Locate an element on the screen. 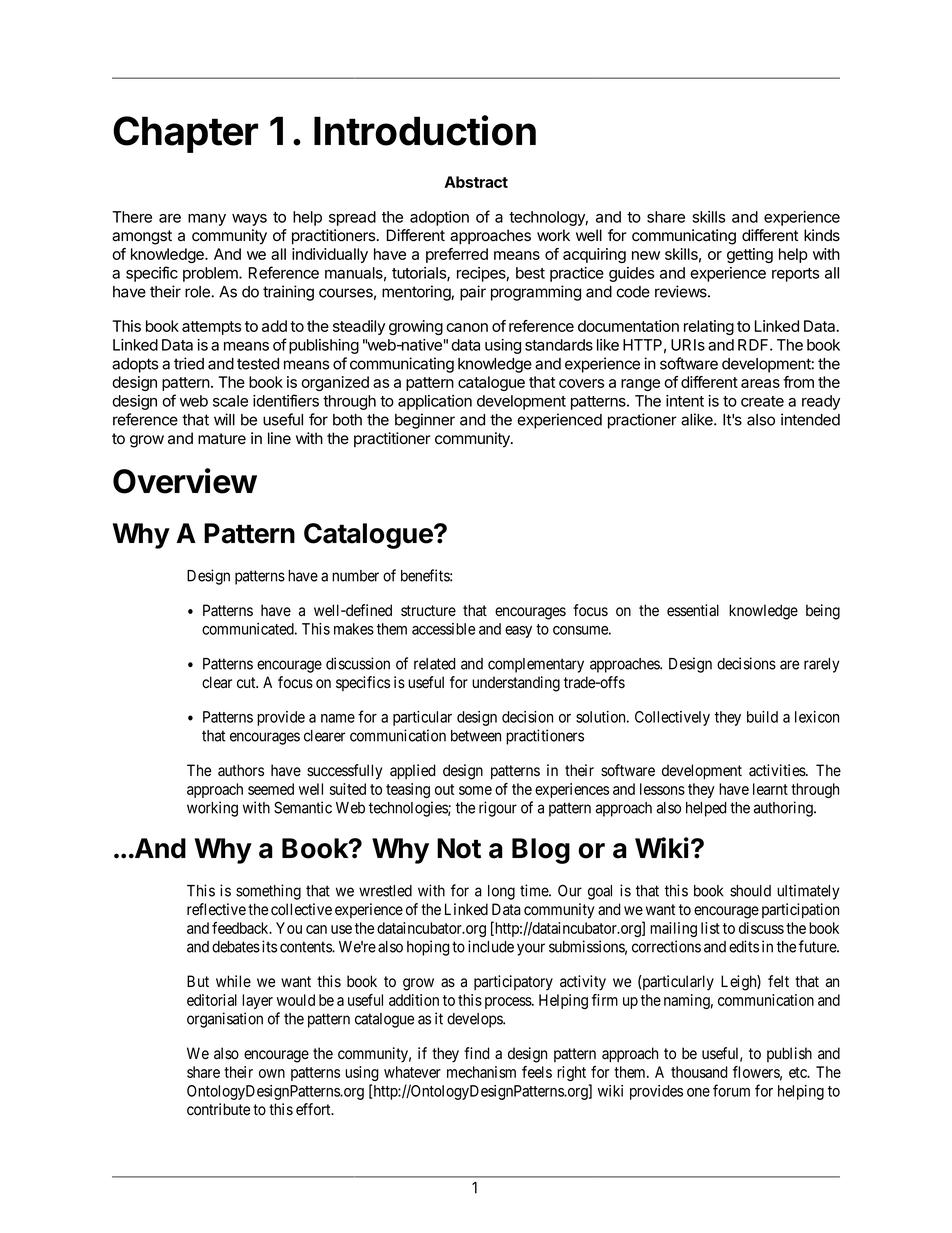 This screenshot has width=952, height=1233. mechanism is located at coordinates (481, 1072).
